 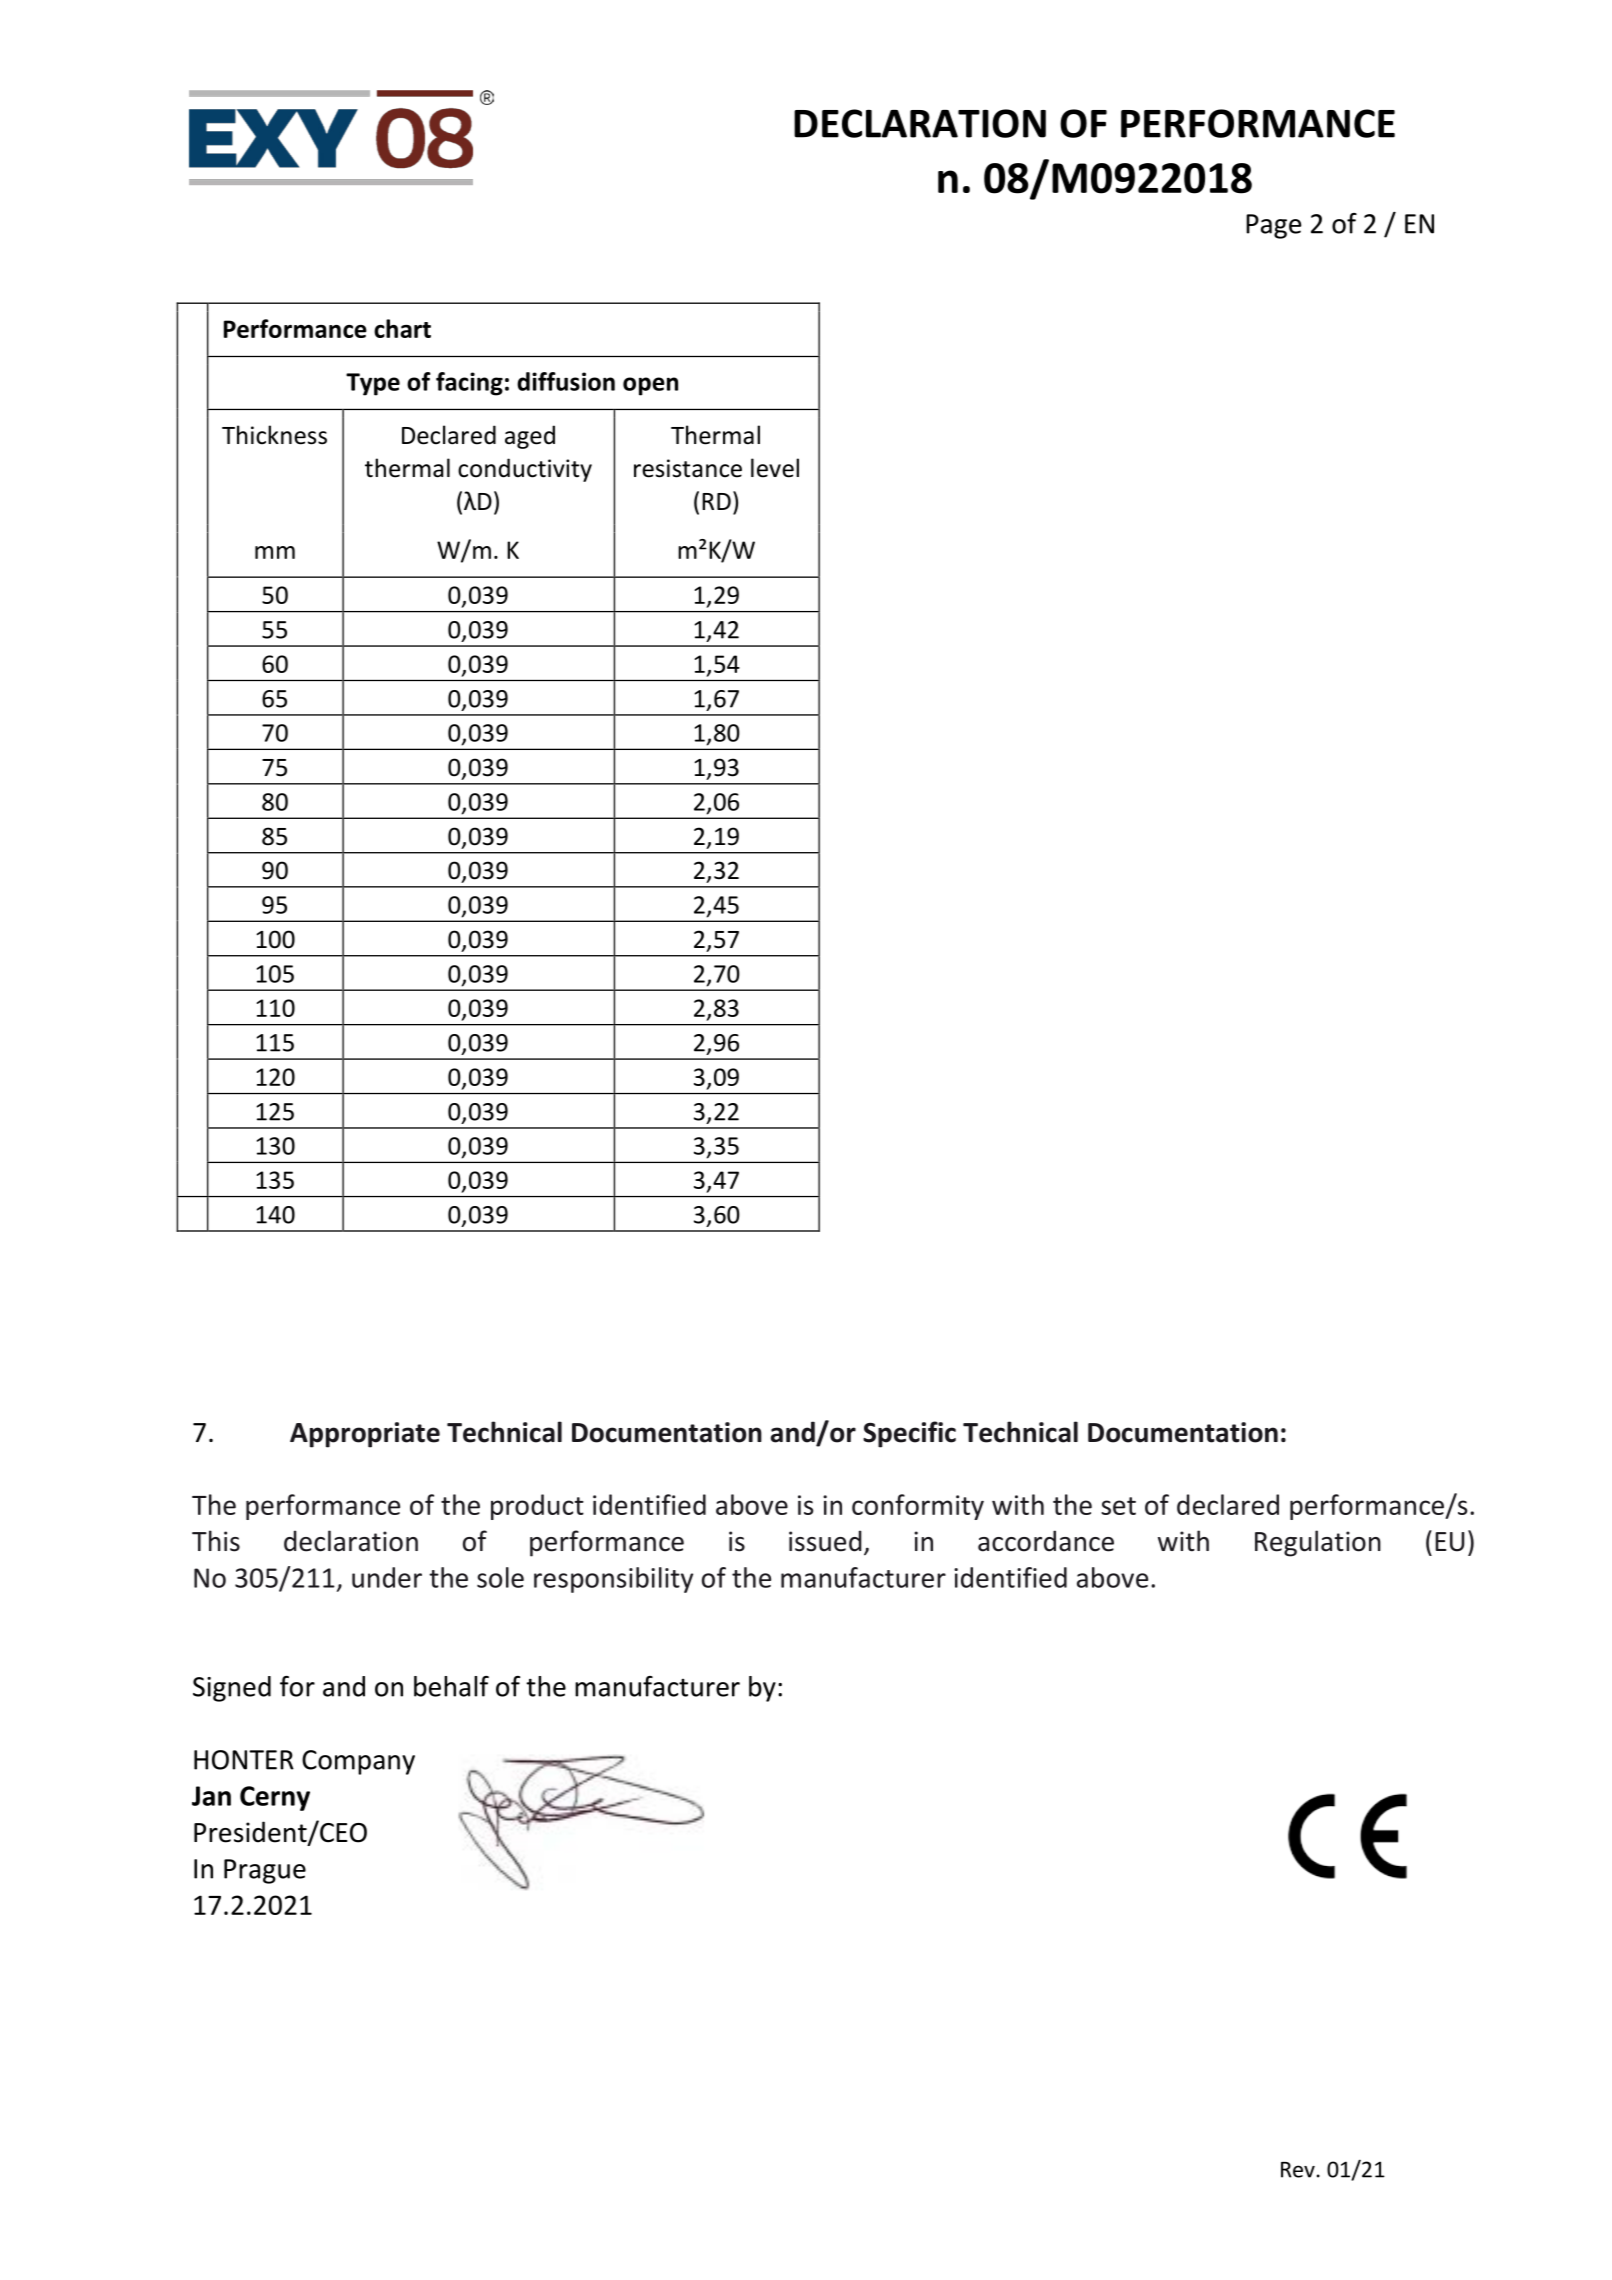 I want to click on chart, so click(x=402, y=328).
